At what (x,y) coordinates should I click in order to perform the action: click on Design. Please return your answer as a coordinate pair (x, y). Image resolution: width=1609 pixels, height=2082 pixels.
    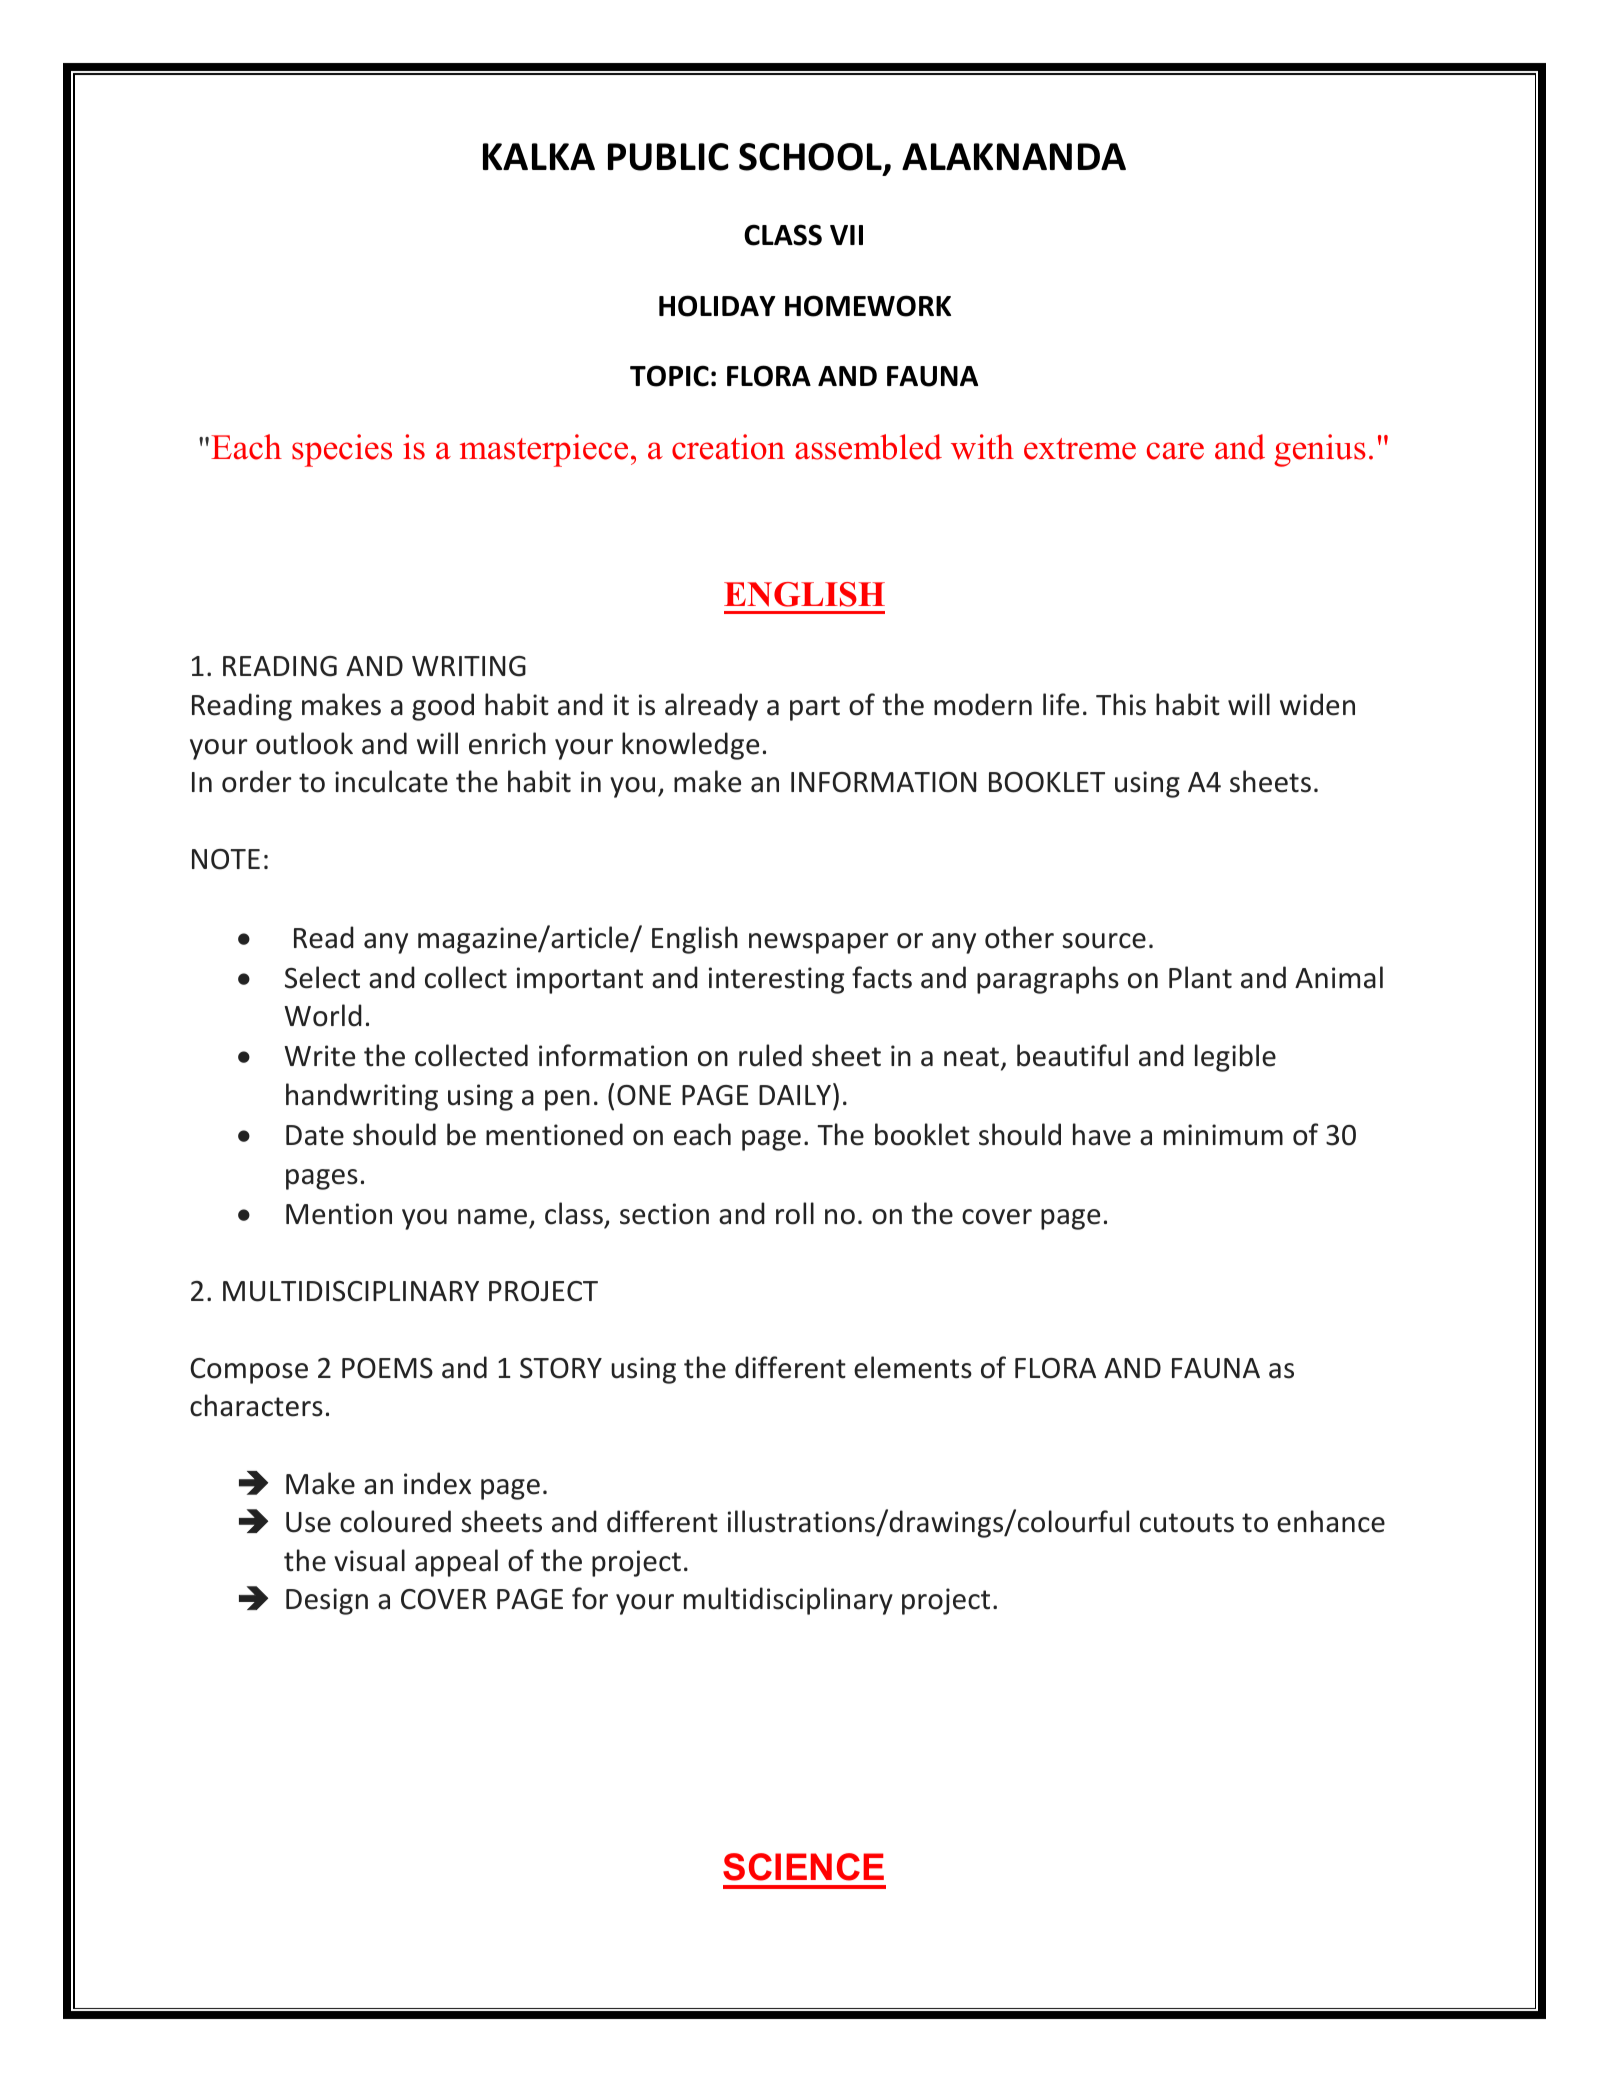
    Looking at the image, I should click on (327, 1601).
